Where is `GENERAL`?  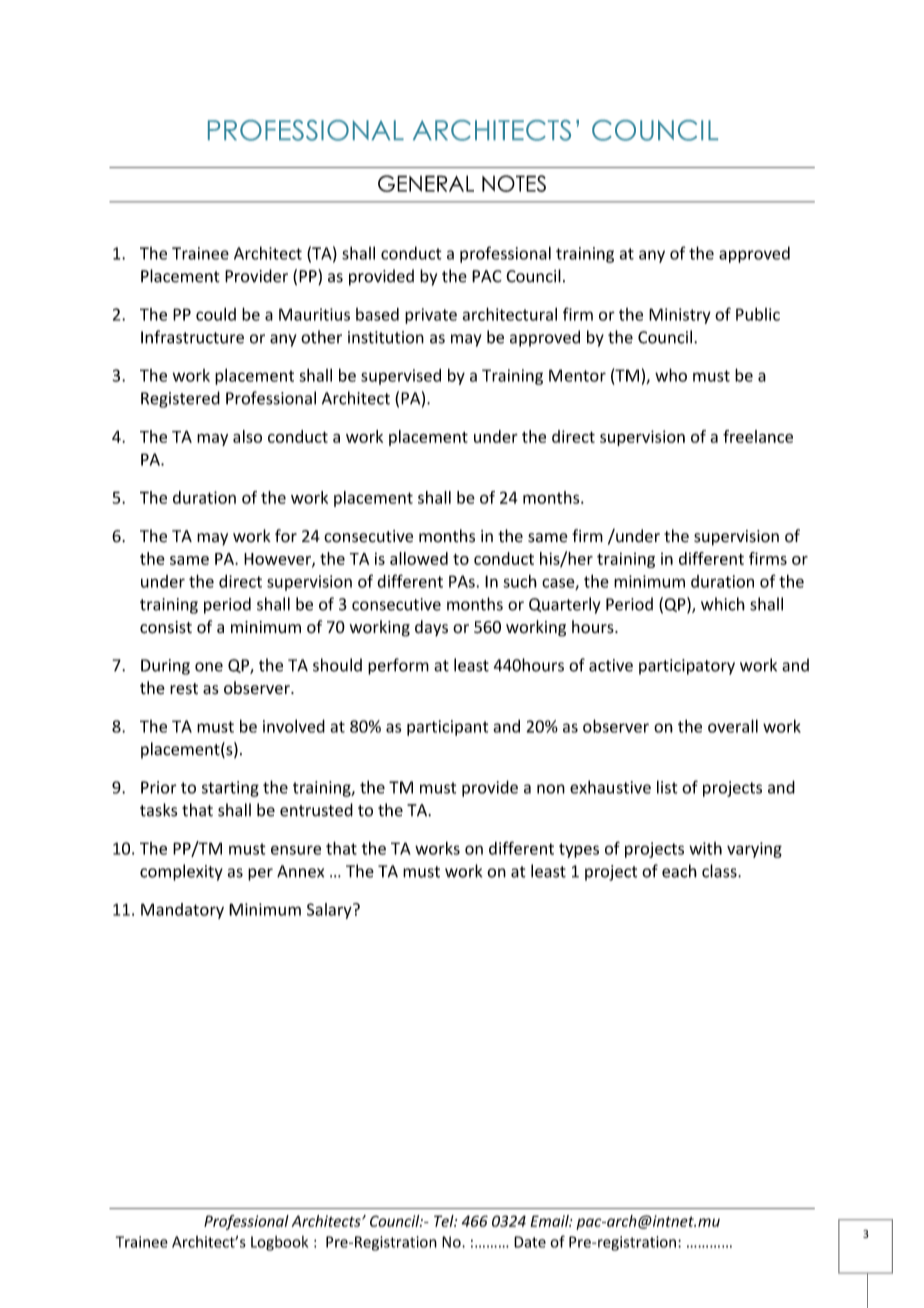
GENERAL is located at coordinates (426, 183).
